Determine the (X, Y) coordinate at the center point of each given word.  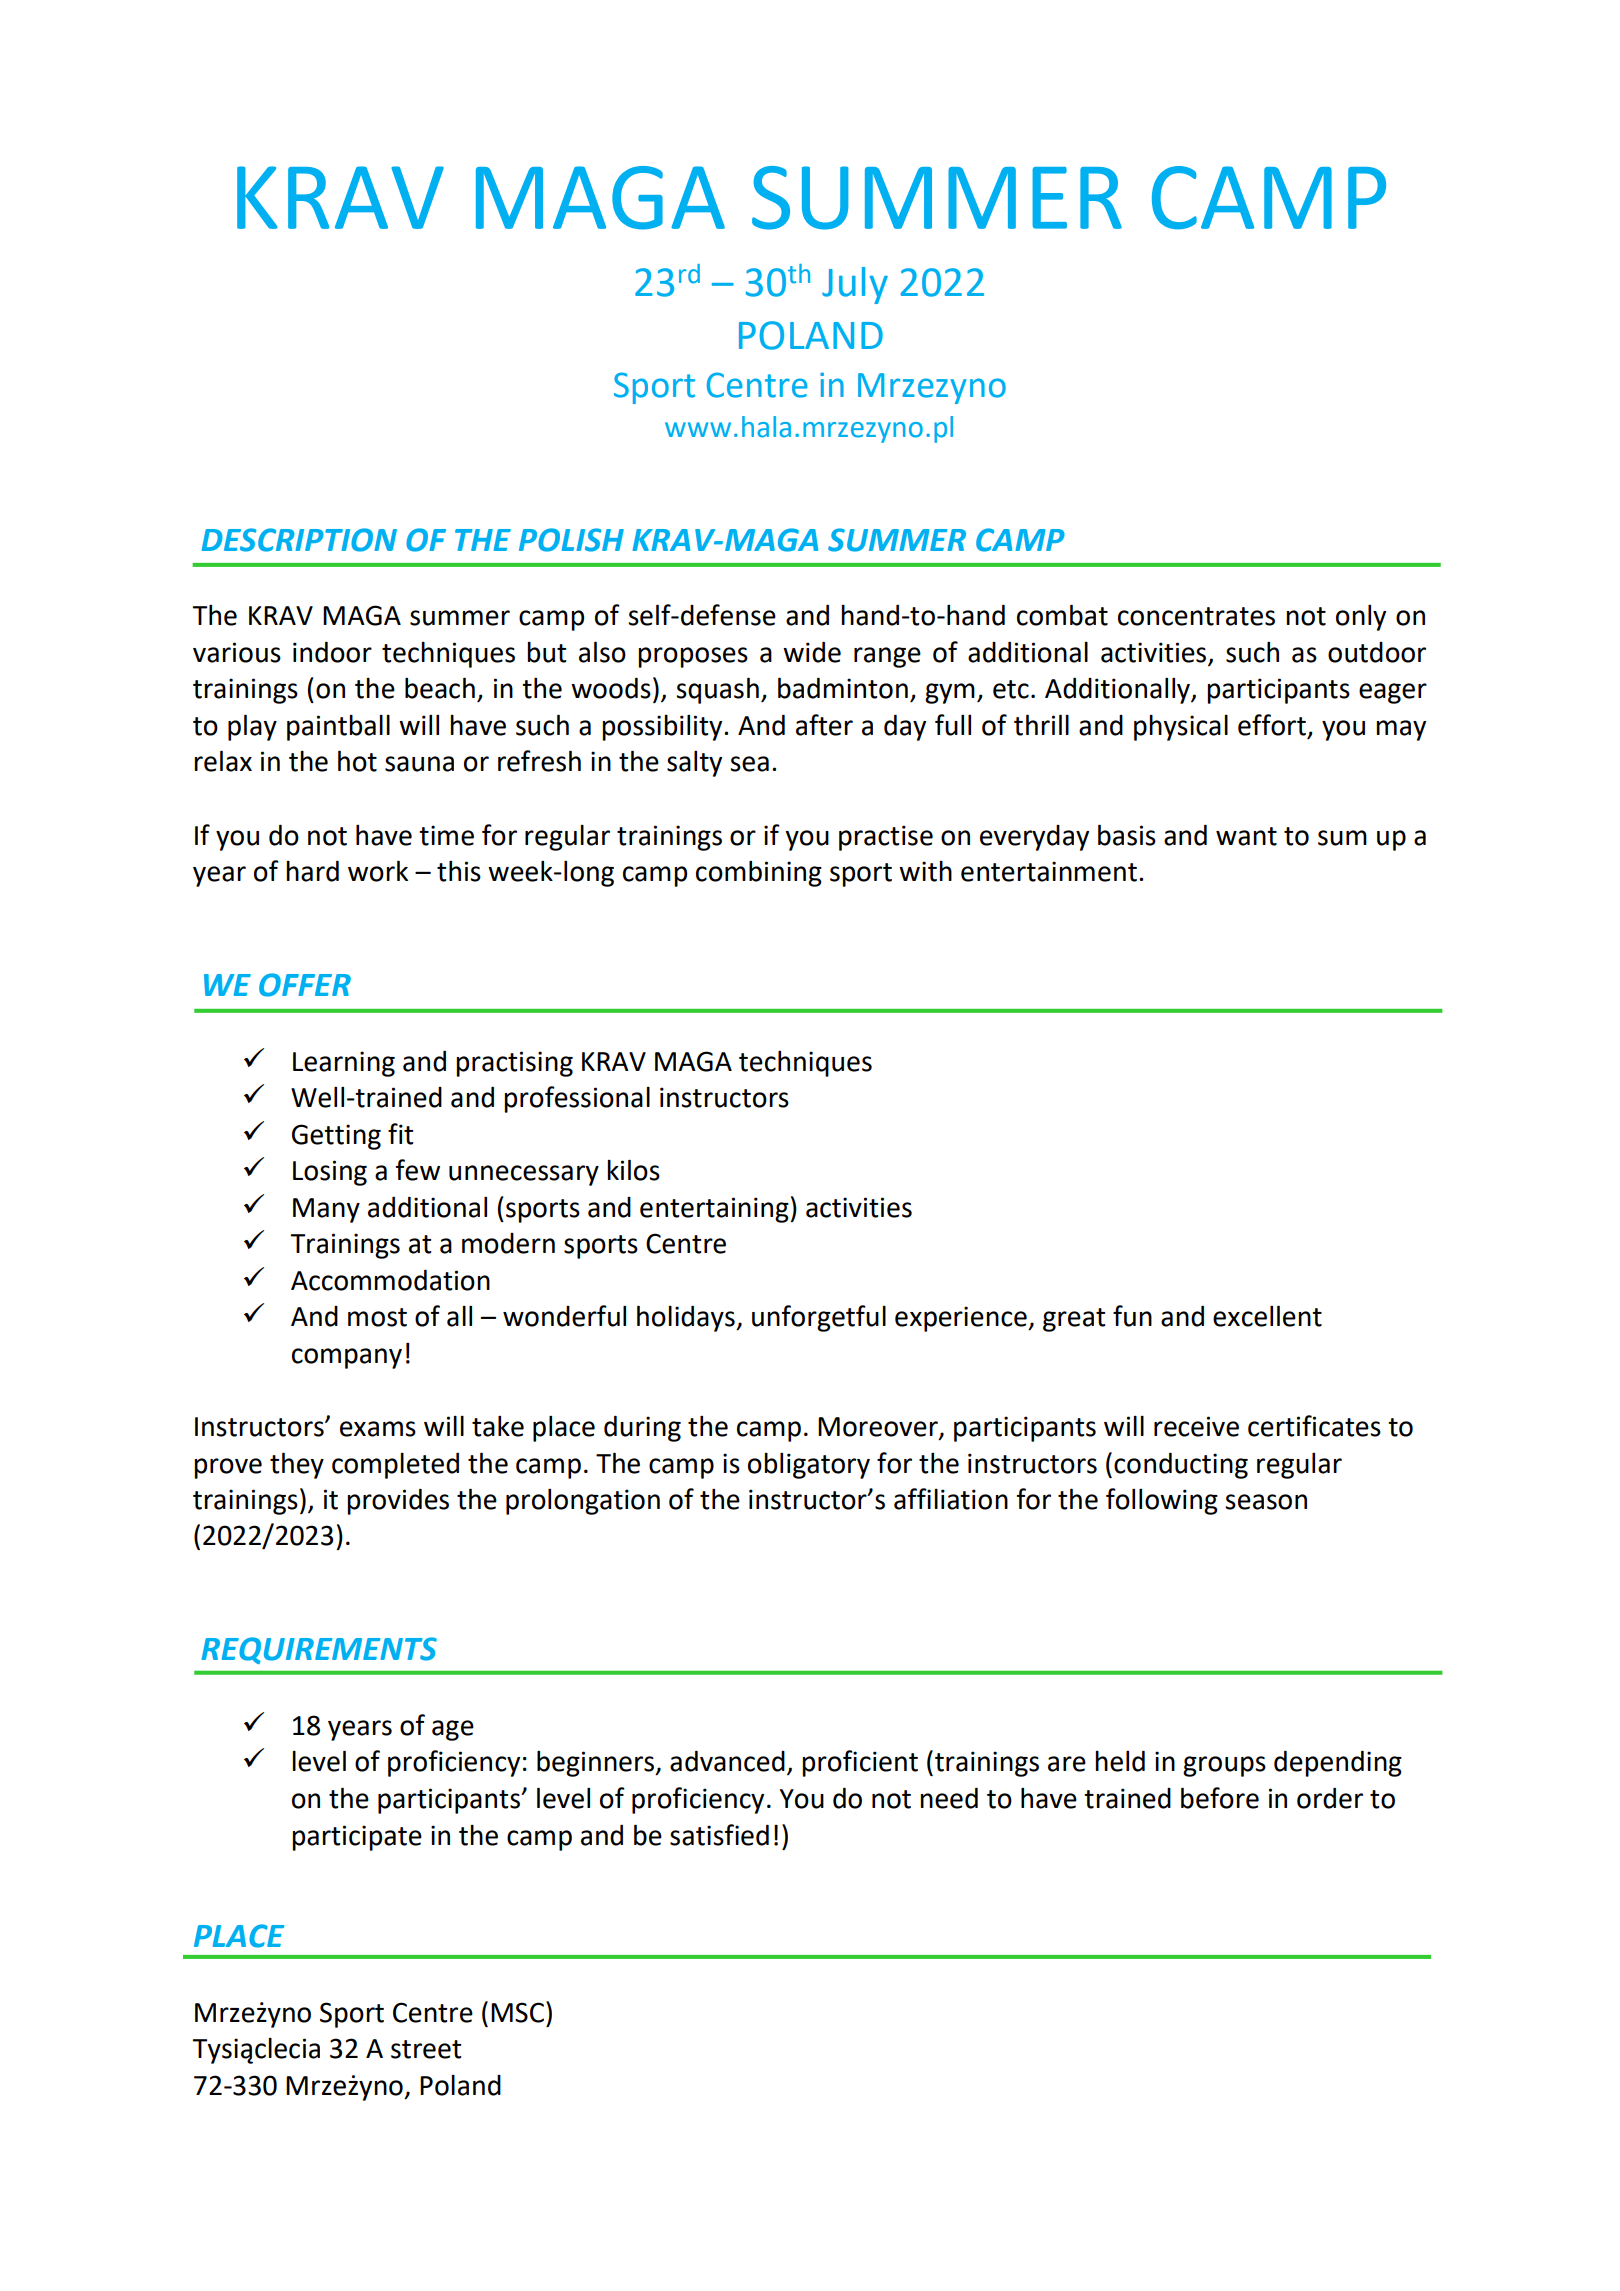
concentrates (1196, 616)
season (1266, 1502)
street (426, 2049)
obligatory (809, 1466)
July (855, 285)
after (824, 725)
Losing (330, 1173)
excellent (1267, 1316)
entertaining (715, 1210)
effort (1272, 725)
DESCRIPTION (299, 540)
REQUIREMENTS (319, 1650)
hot (357, 761)
